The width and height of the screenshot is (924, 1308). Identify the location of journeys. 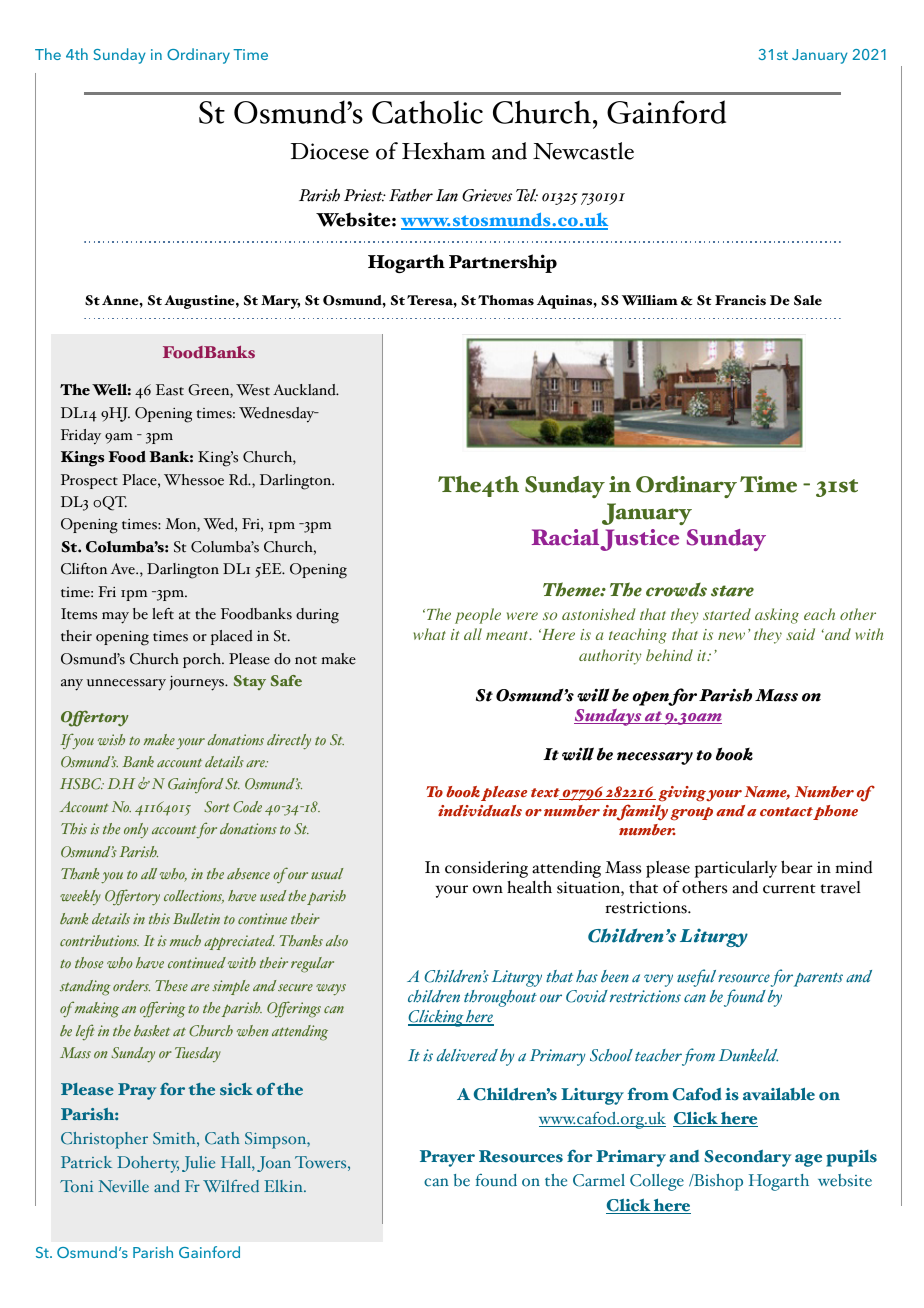
(198, 683).
